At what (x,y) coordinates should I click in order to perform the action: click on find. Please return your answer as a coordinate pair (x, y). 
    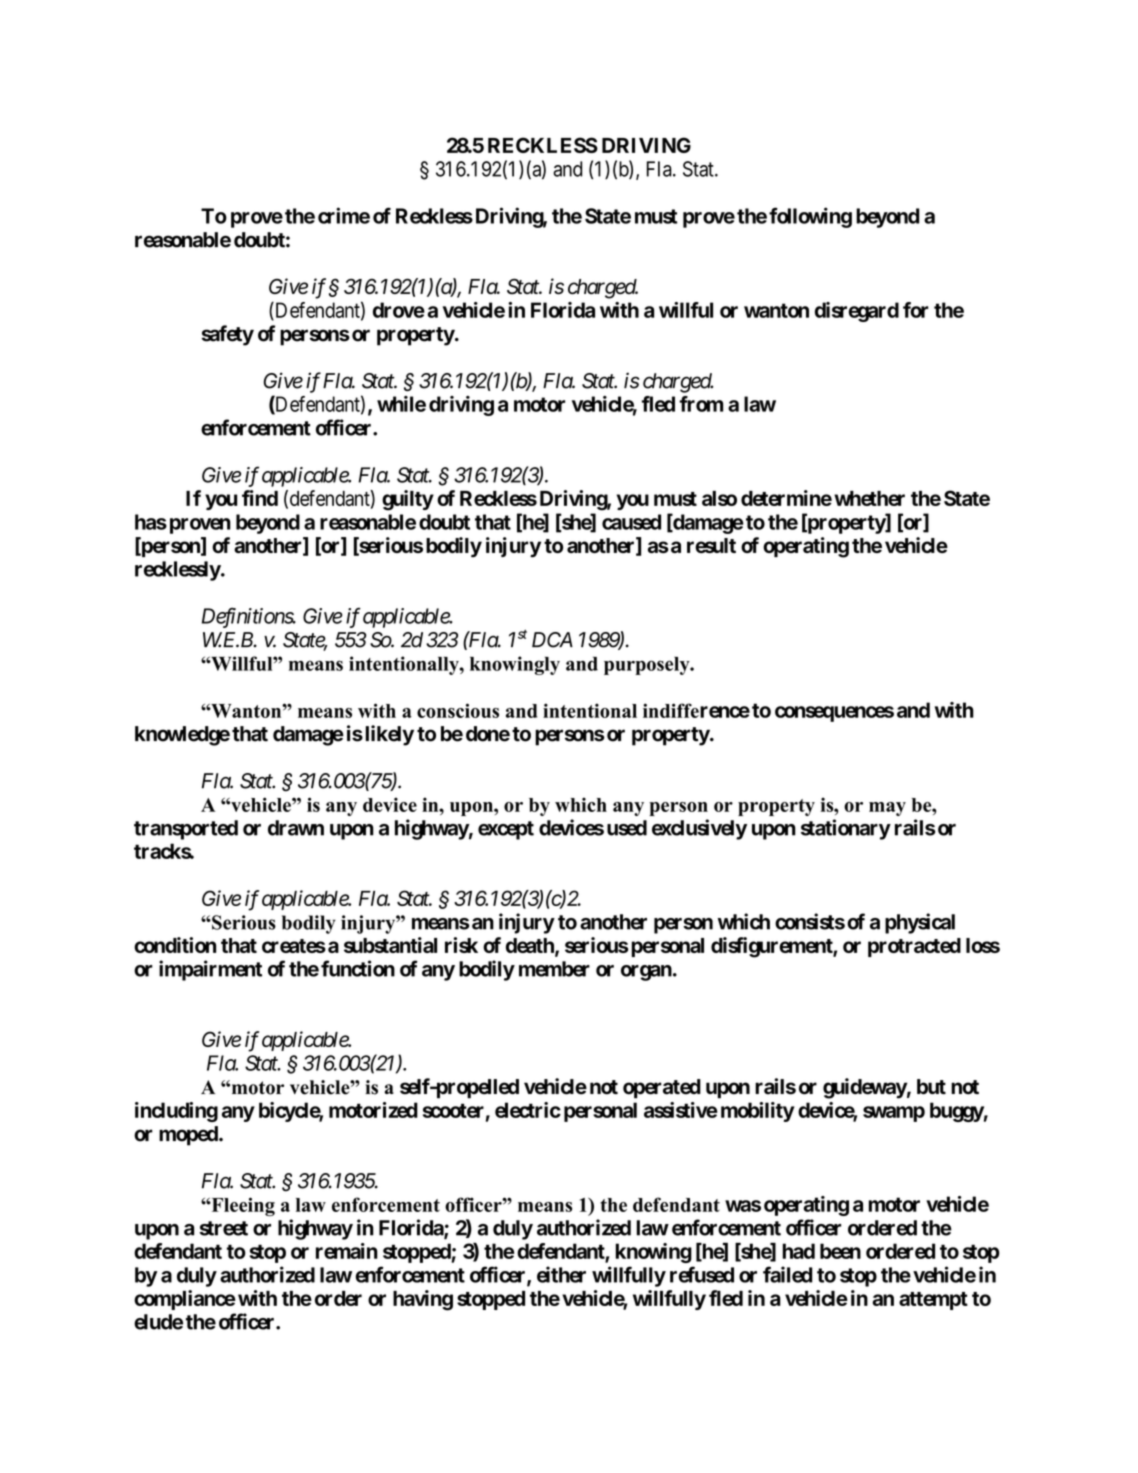
    Looking at the image, I should click on (260, 498).
